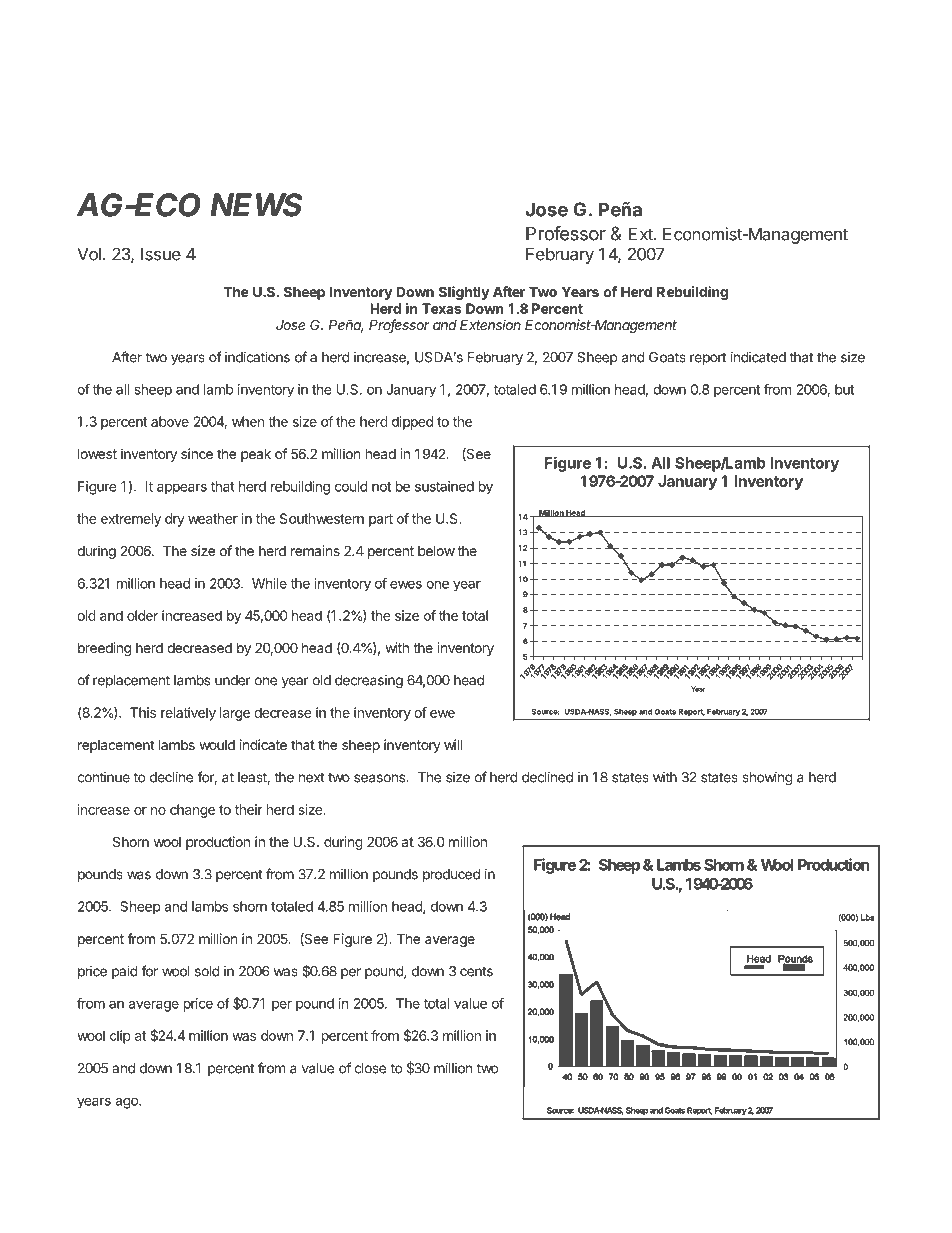 Image resolution: width=952 pixels, height=1233 pixels. What do you see at coordinates (436, 551) in the page?
I see `below` at bounding box center [436, 551].
